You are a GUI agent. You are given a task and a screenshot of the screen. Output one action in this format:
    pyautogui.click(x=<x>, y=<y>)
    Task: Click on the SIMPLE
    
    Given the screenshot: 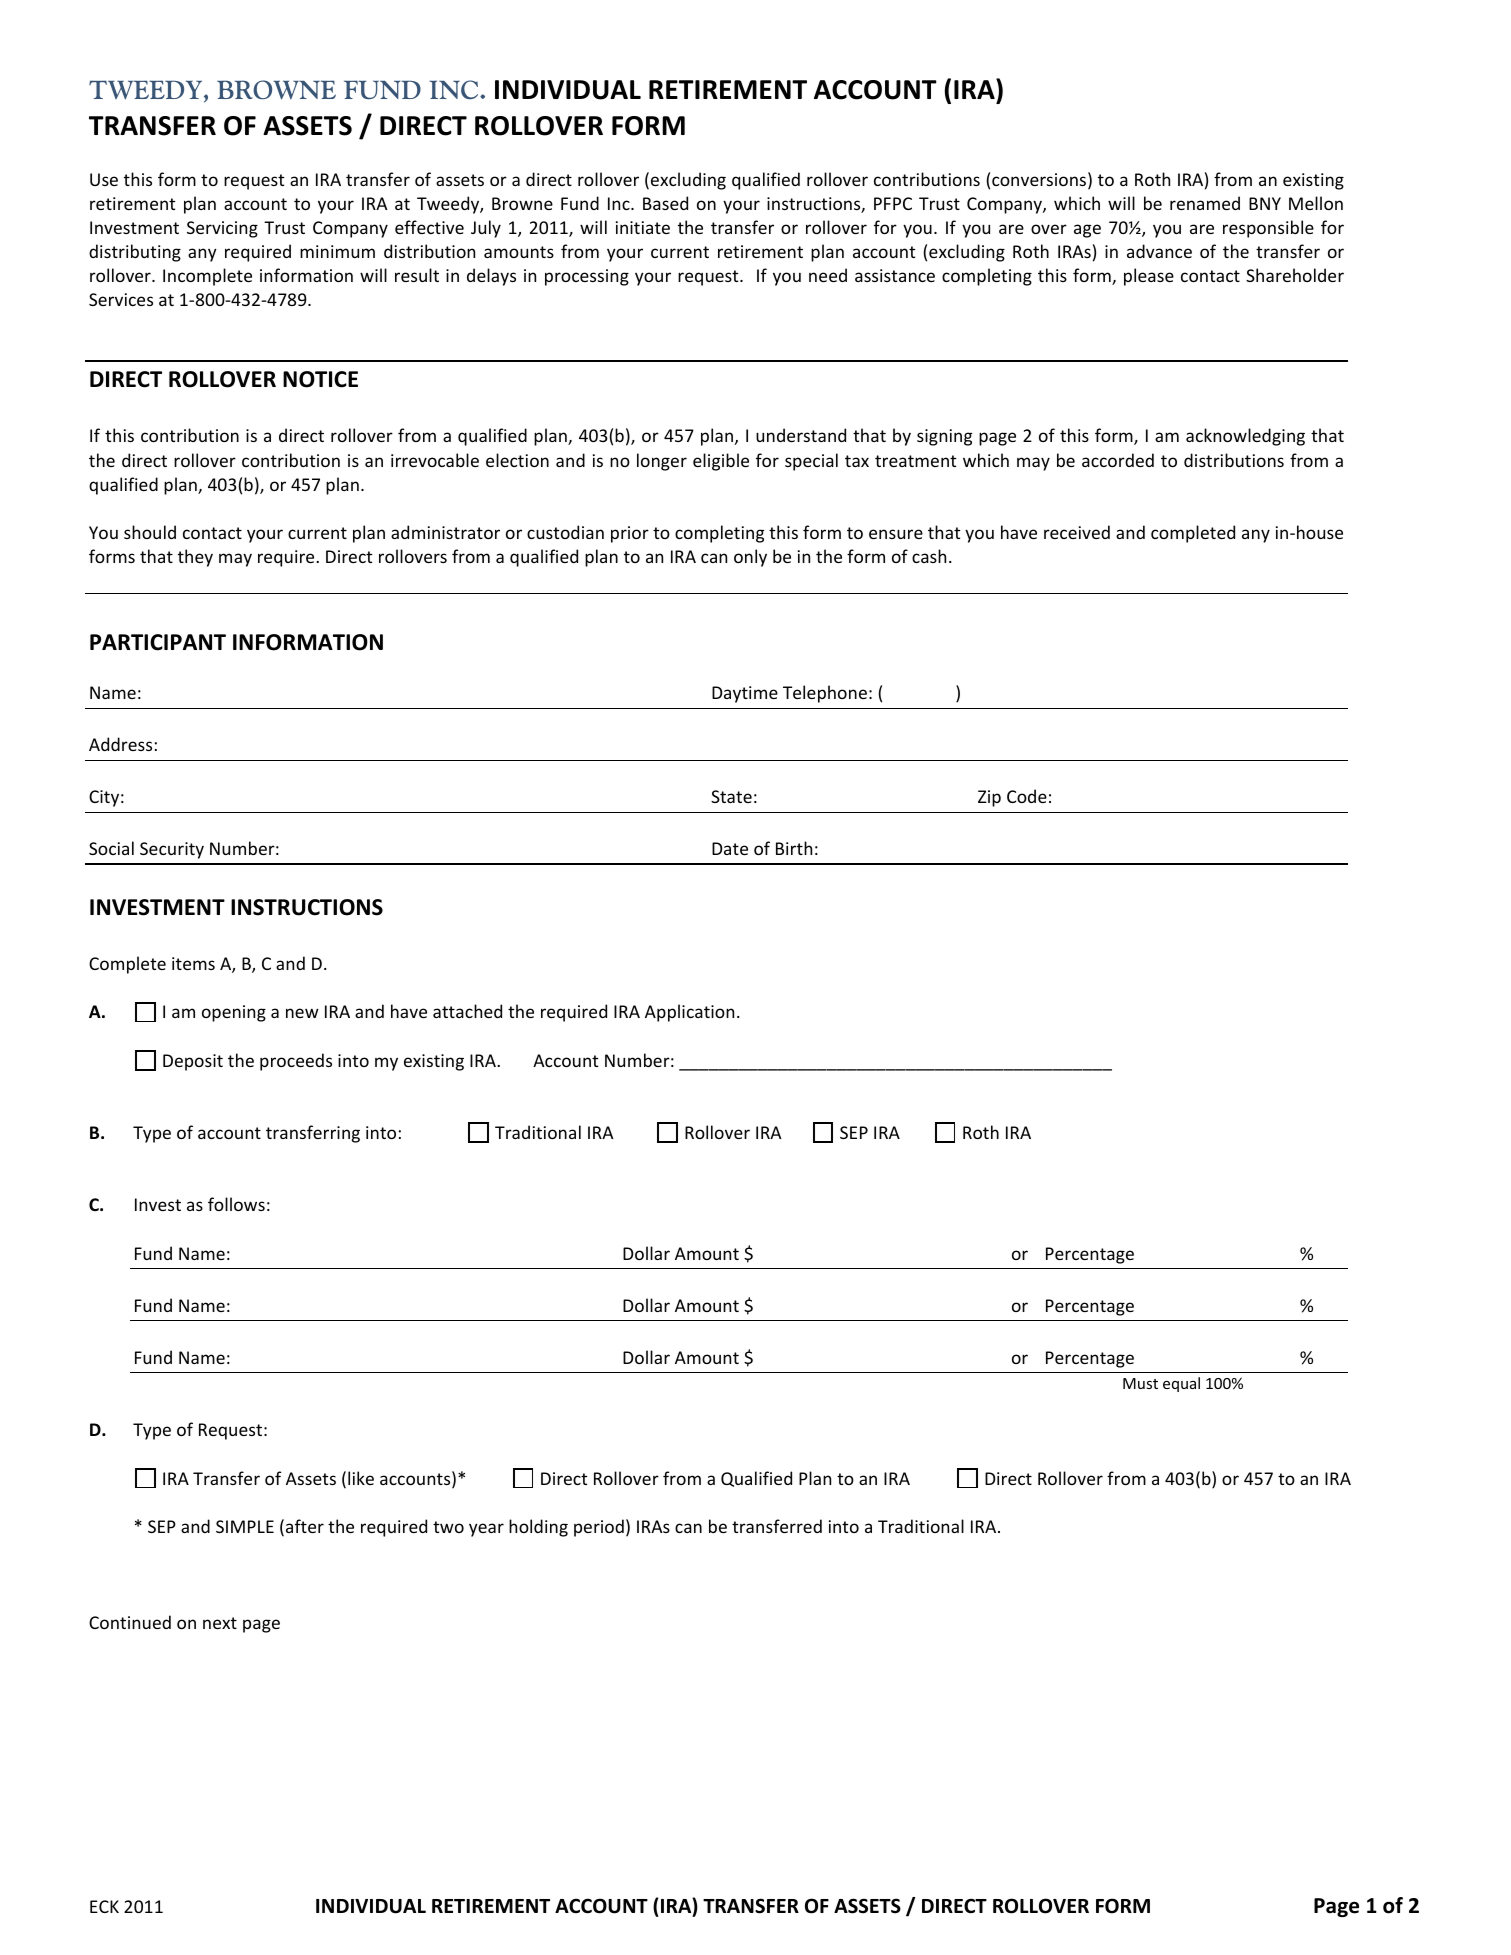 What is the action you would take?
    pyautogui.click(x=245, y=1526)
